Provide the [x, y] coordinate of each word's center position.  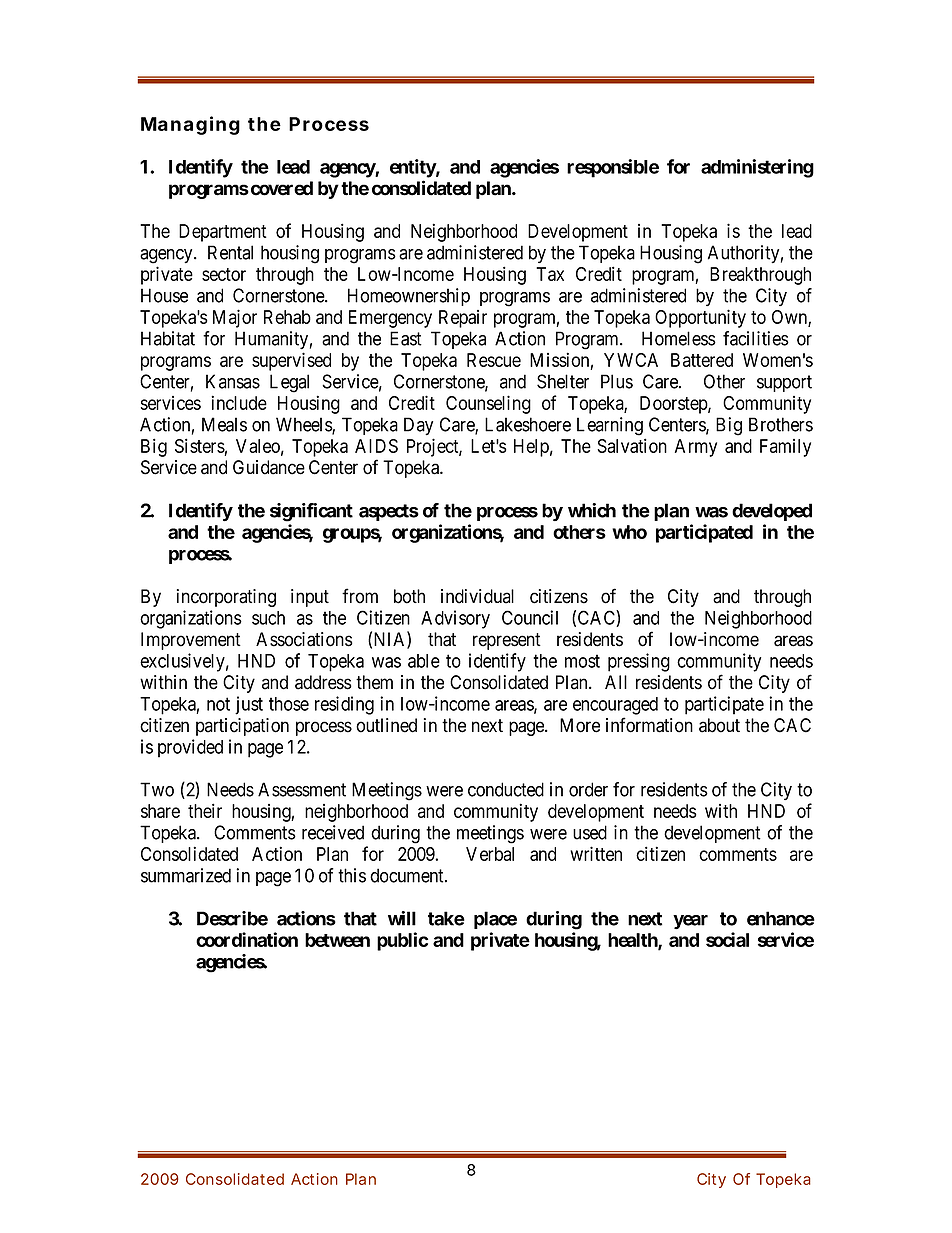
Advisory [455, 619]
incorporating [226, 598]
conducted [506, 789]
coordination [247, 939]
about [719, 725]
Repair [463, 319]
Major [235, 318]
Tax [550, 274]
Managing [190, 125]
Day [418, 426]
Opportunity [700, 318]
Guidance [269, 467]
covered [280, 188]
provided [190, 748]
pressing [639, 662]
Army [696, 448]
